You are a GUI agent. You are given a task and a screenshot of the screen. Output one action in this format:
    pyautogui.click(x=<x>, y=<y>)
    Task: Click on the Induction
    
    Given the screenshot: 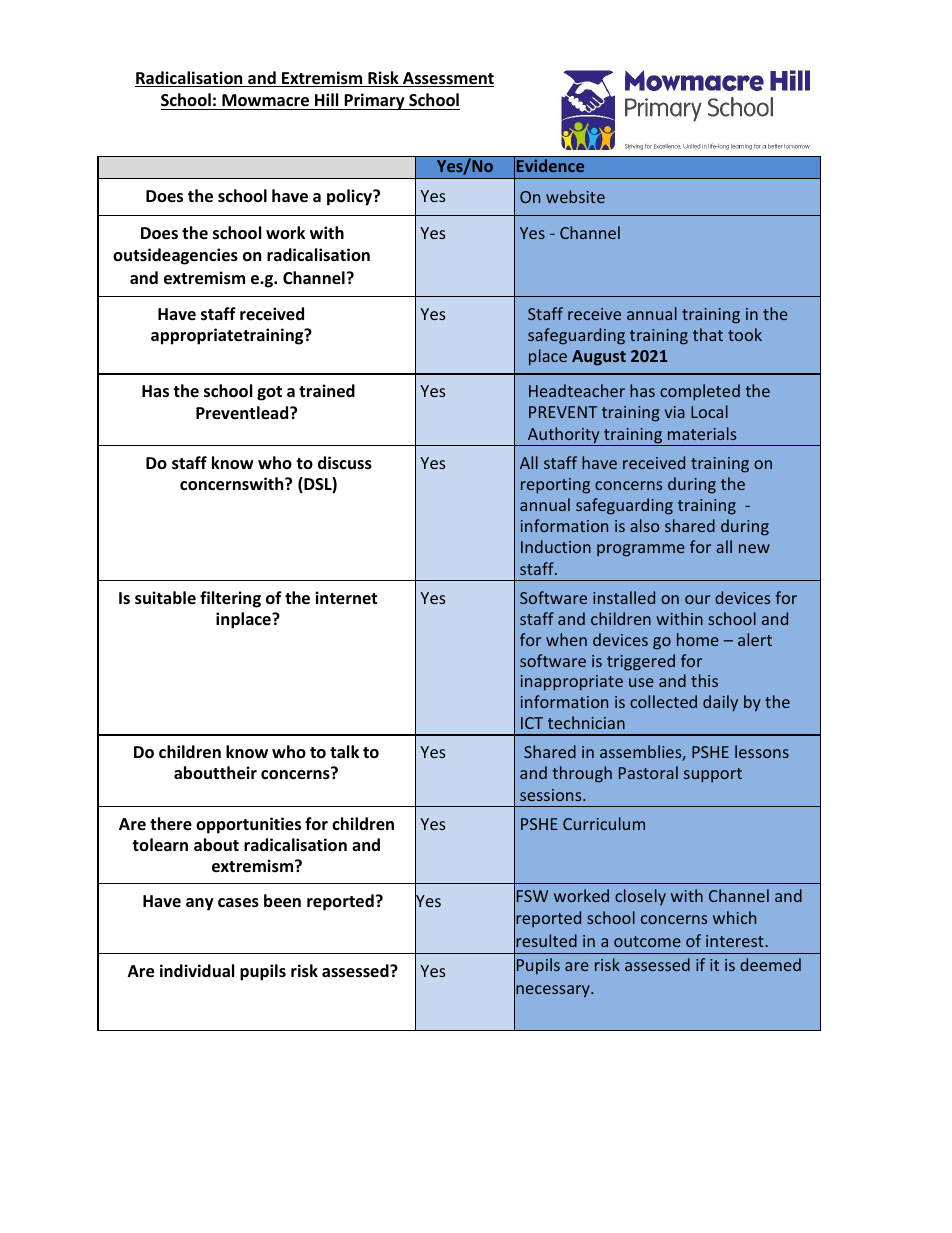 What is the action you would take?
    pyautogui.click(x=556, y=546)
